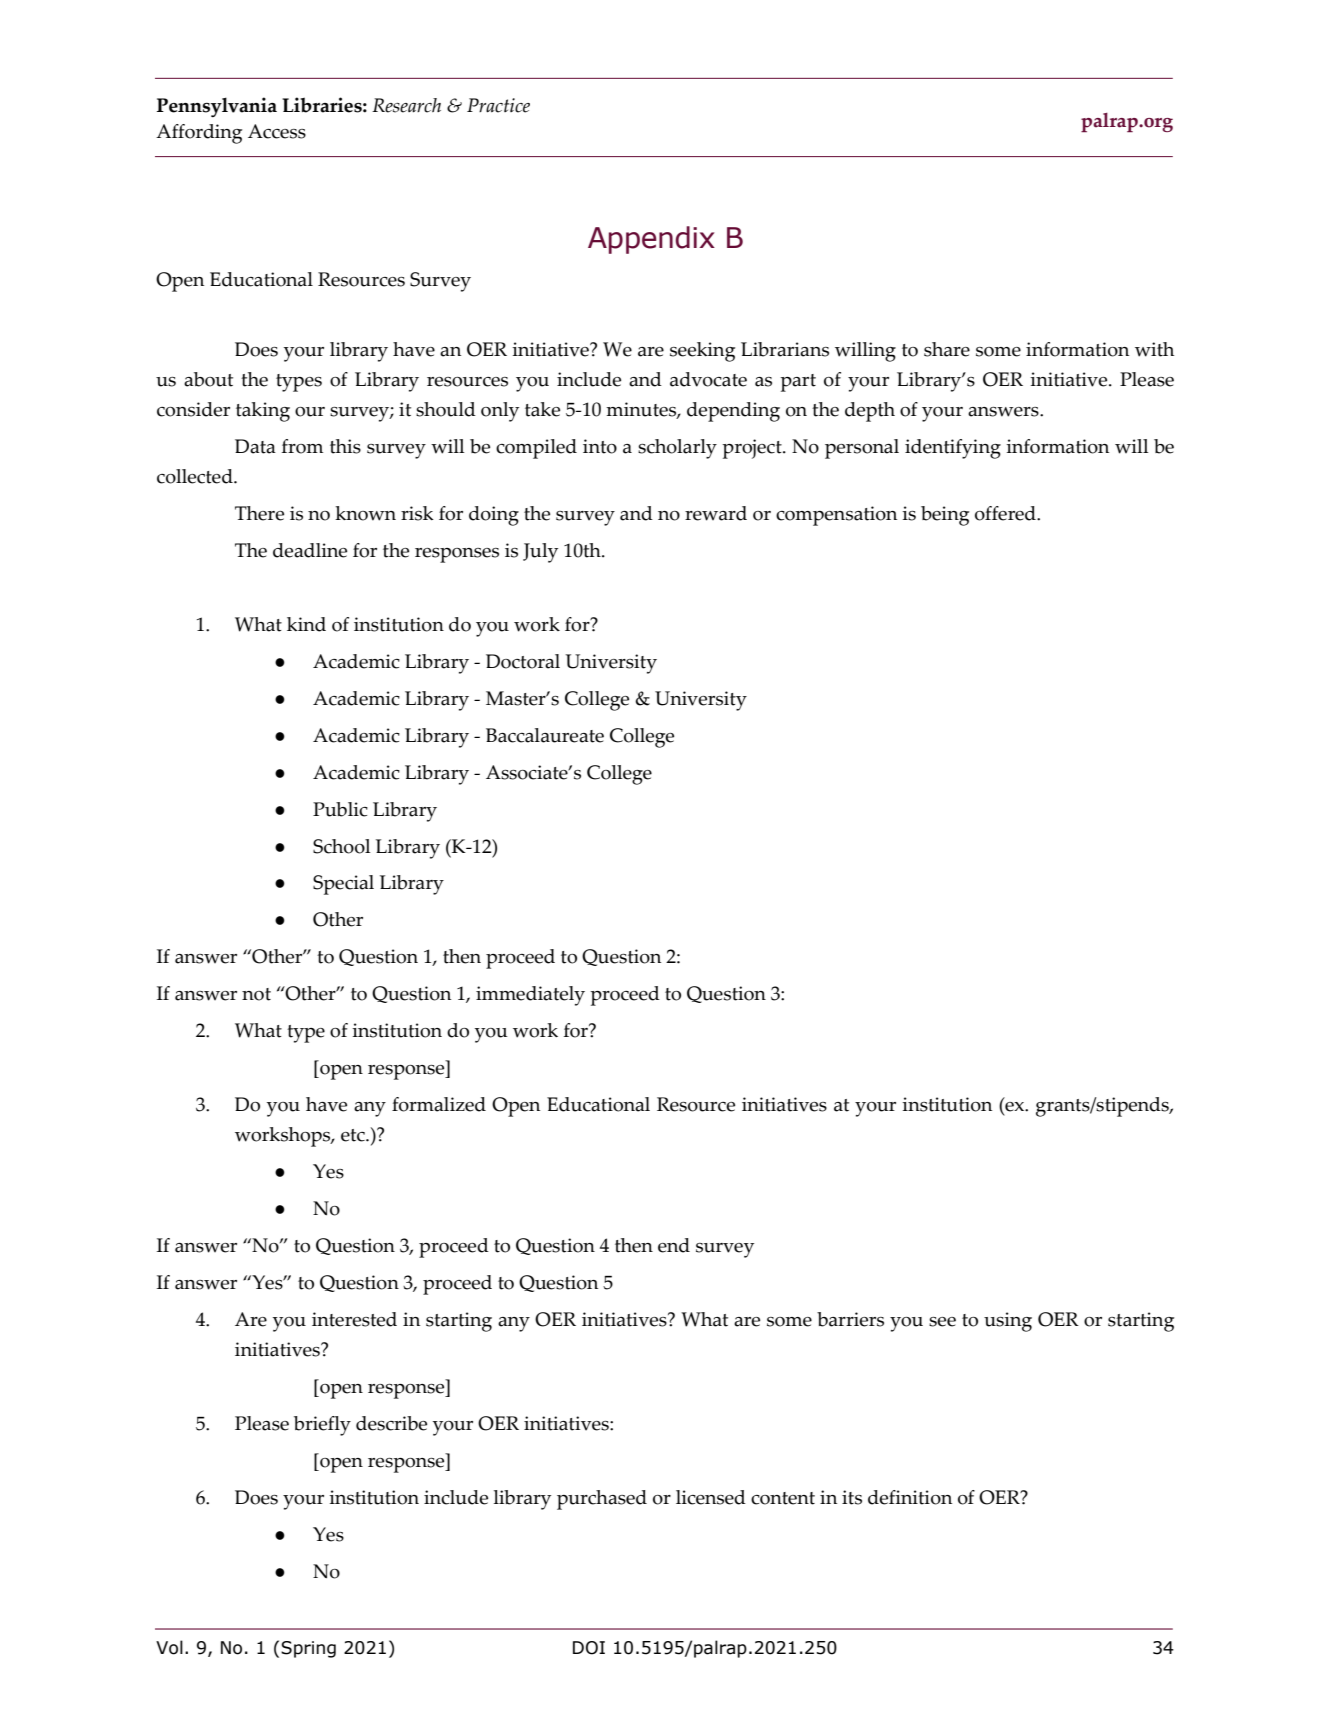 This image has height=1723, width=1331. I want to click on Appendix, so click(651, 240).
